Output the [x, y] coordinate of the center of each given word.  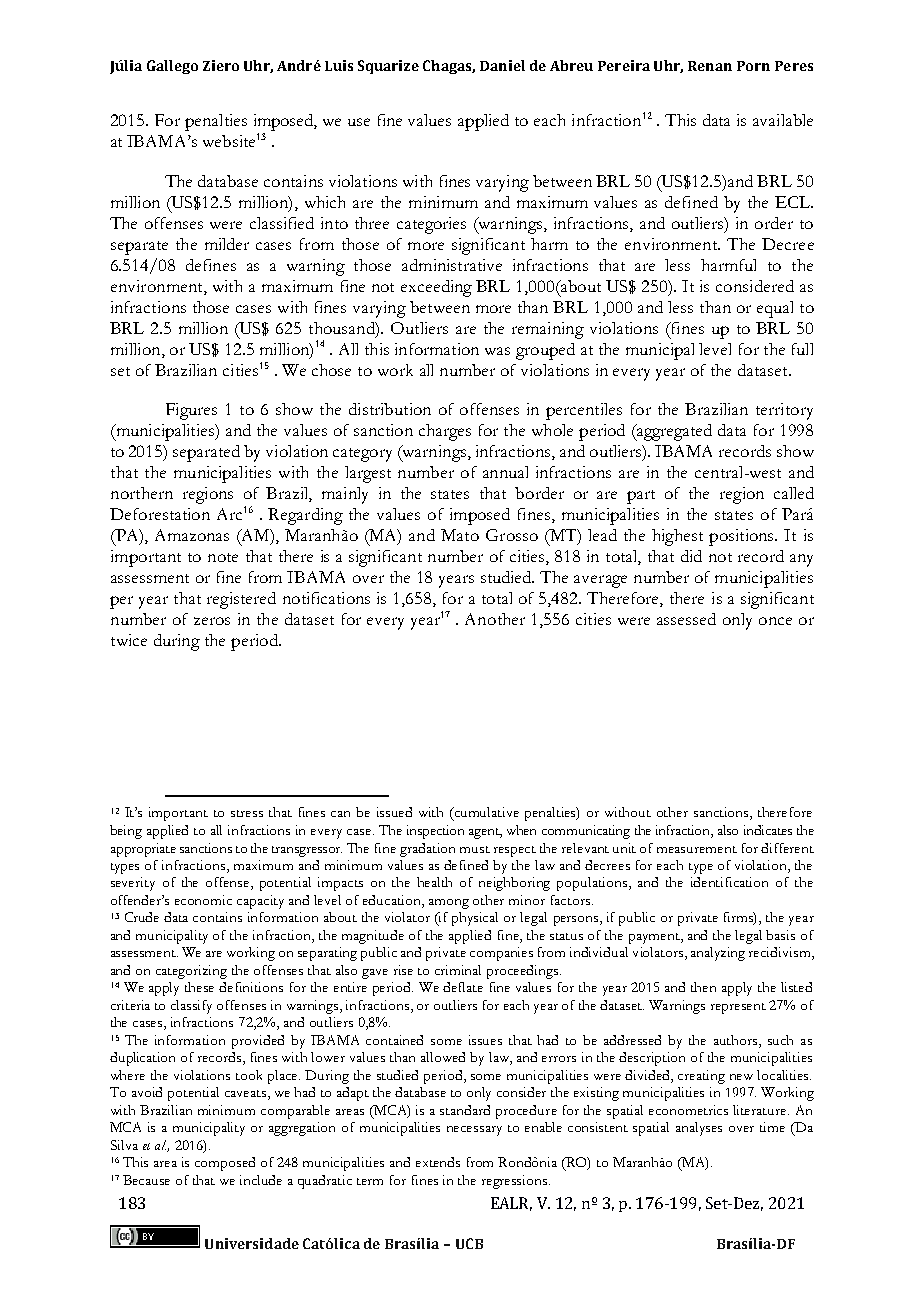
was [497, 351]
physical [475, 919]
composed [225, 1164]
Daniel [502, 65]
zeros [212, 621]
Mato [460, 535]
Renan [710, 66]
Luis [339, 65]
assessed [686, 619]
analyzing [718, 954]
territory [784, 411]
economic [203, 900]
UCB [469, 1243]
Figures [191, 411]
